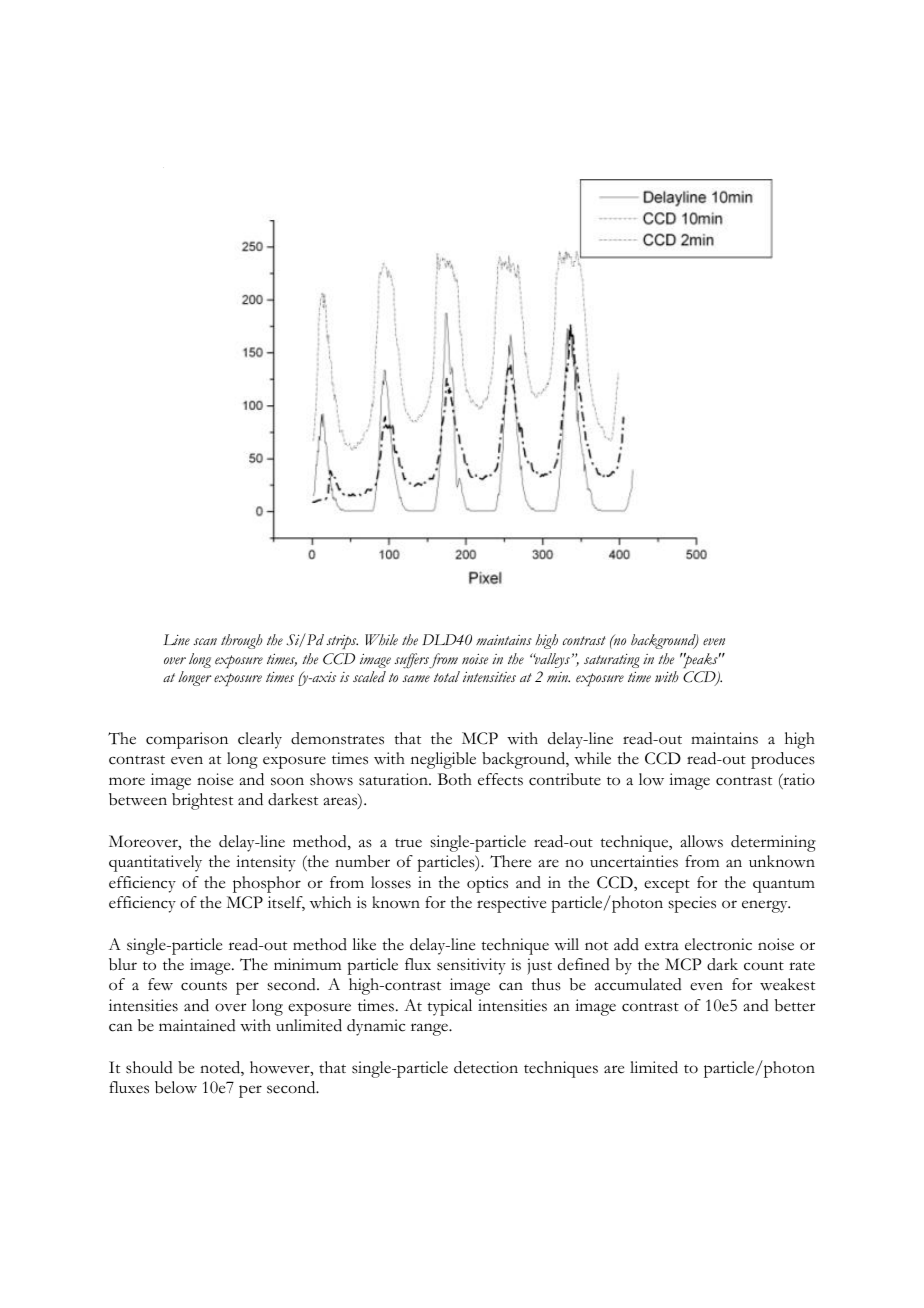  I want to click on below, so click(176, 1087).
